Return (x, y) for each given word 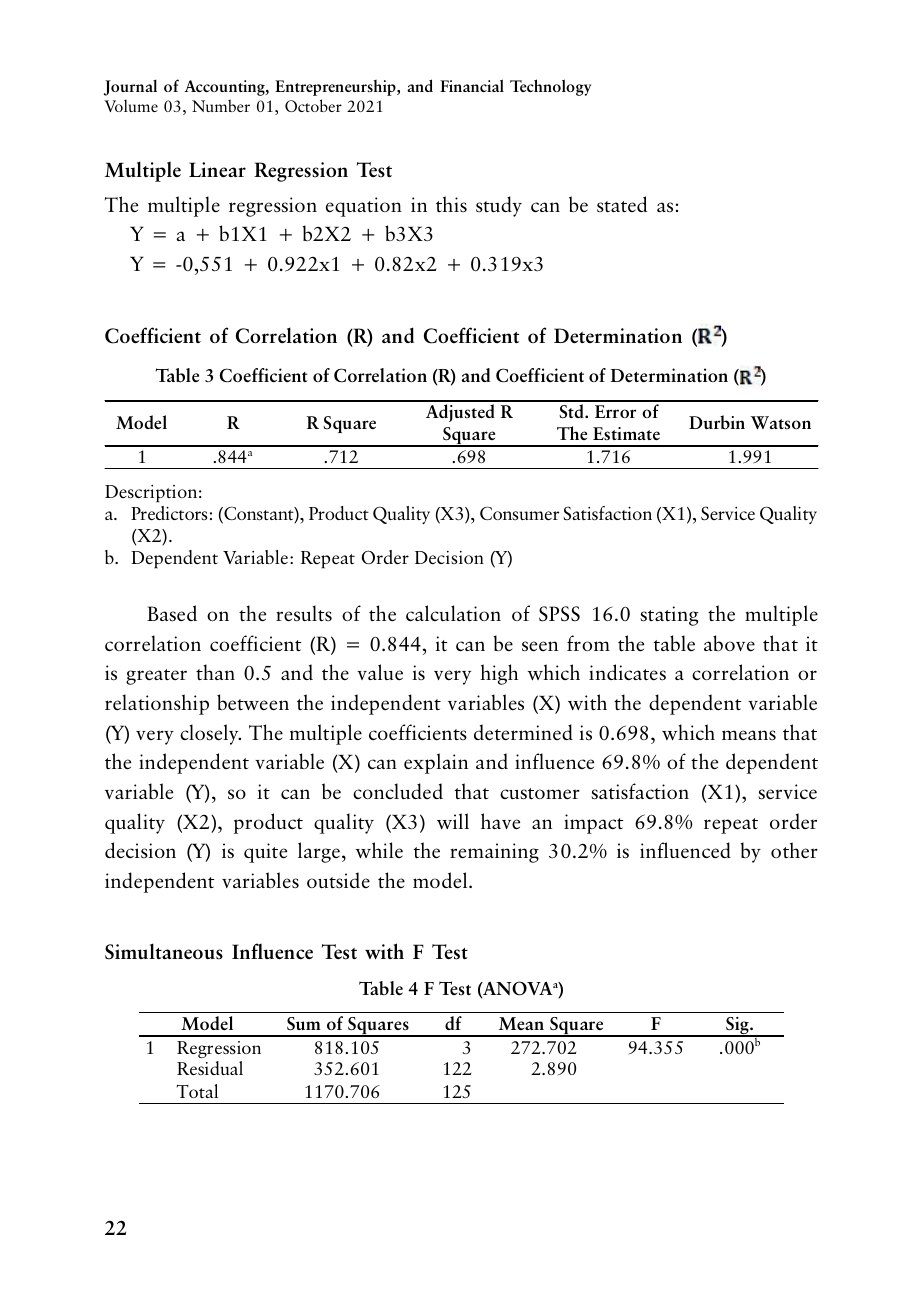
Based (172, 613)
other (794, 850)
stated (622, 204)
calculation (453, 613)
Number (221, 105)
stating (669, 616)
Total (197, 1091)
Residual (210, 1068)
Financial (472, 85)
